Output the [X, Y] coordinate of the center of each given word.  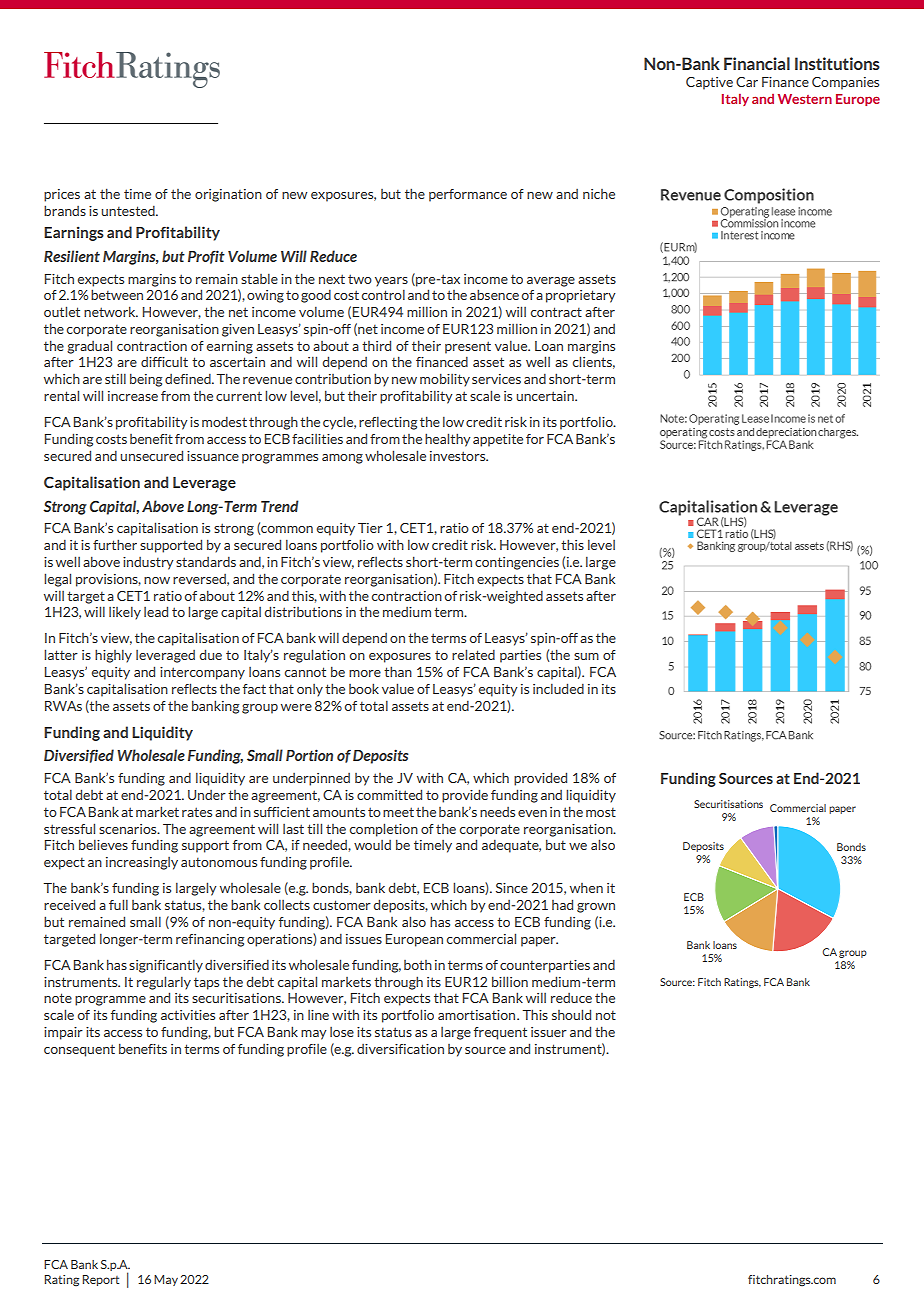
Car [747, 82]
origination [228, 195]
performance [468, 195]
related [473, 654]
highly [113, 656]
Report [101, 1280]
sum [586, 656]
